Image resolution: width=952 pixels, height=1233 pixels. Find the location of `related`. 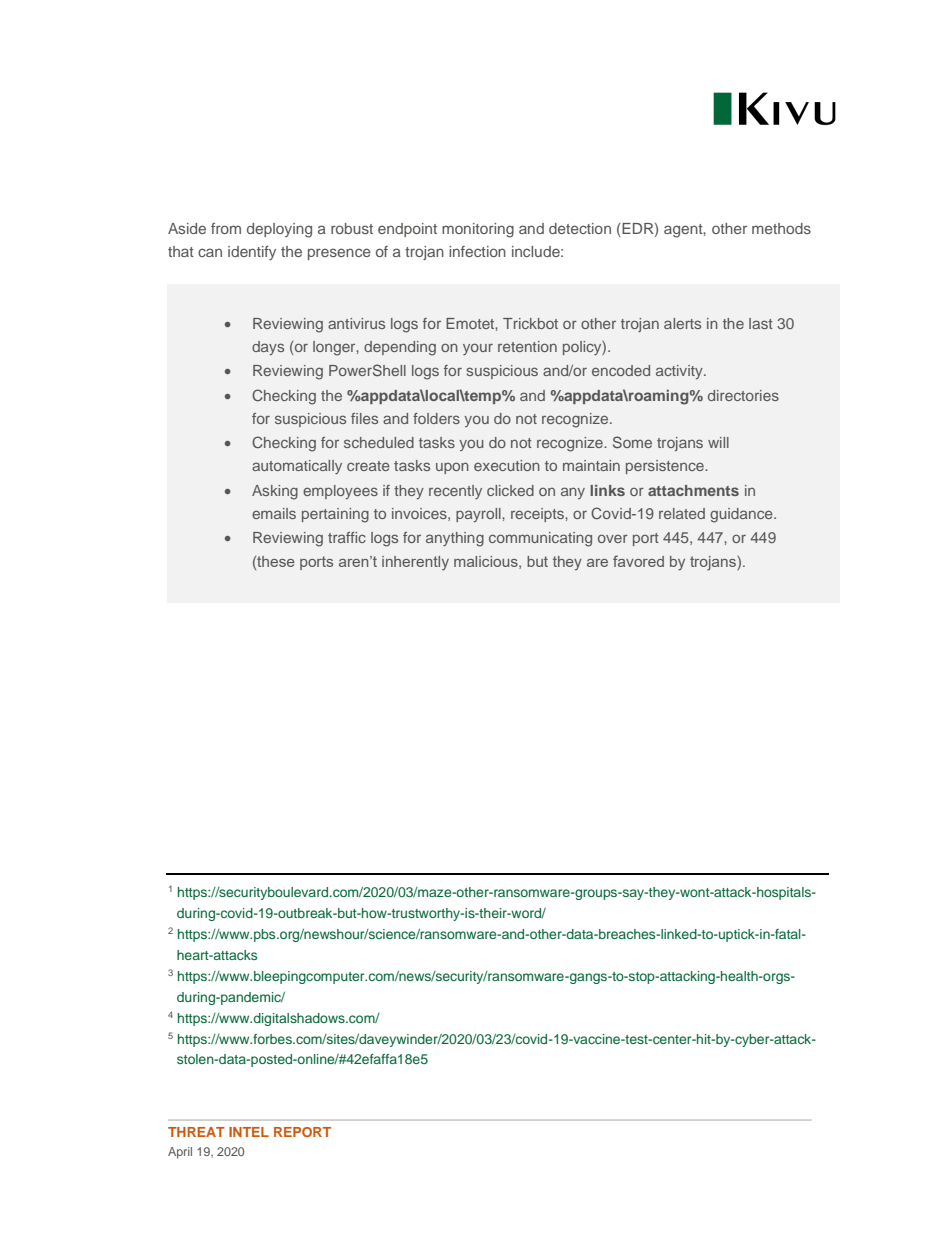

related is located at coordinates (682, 513).
